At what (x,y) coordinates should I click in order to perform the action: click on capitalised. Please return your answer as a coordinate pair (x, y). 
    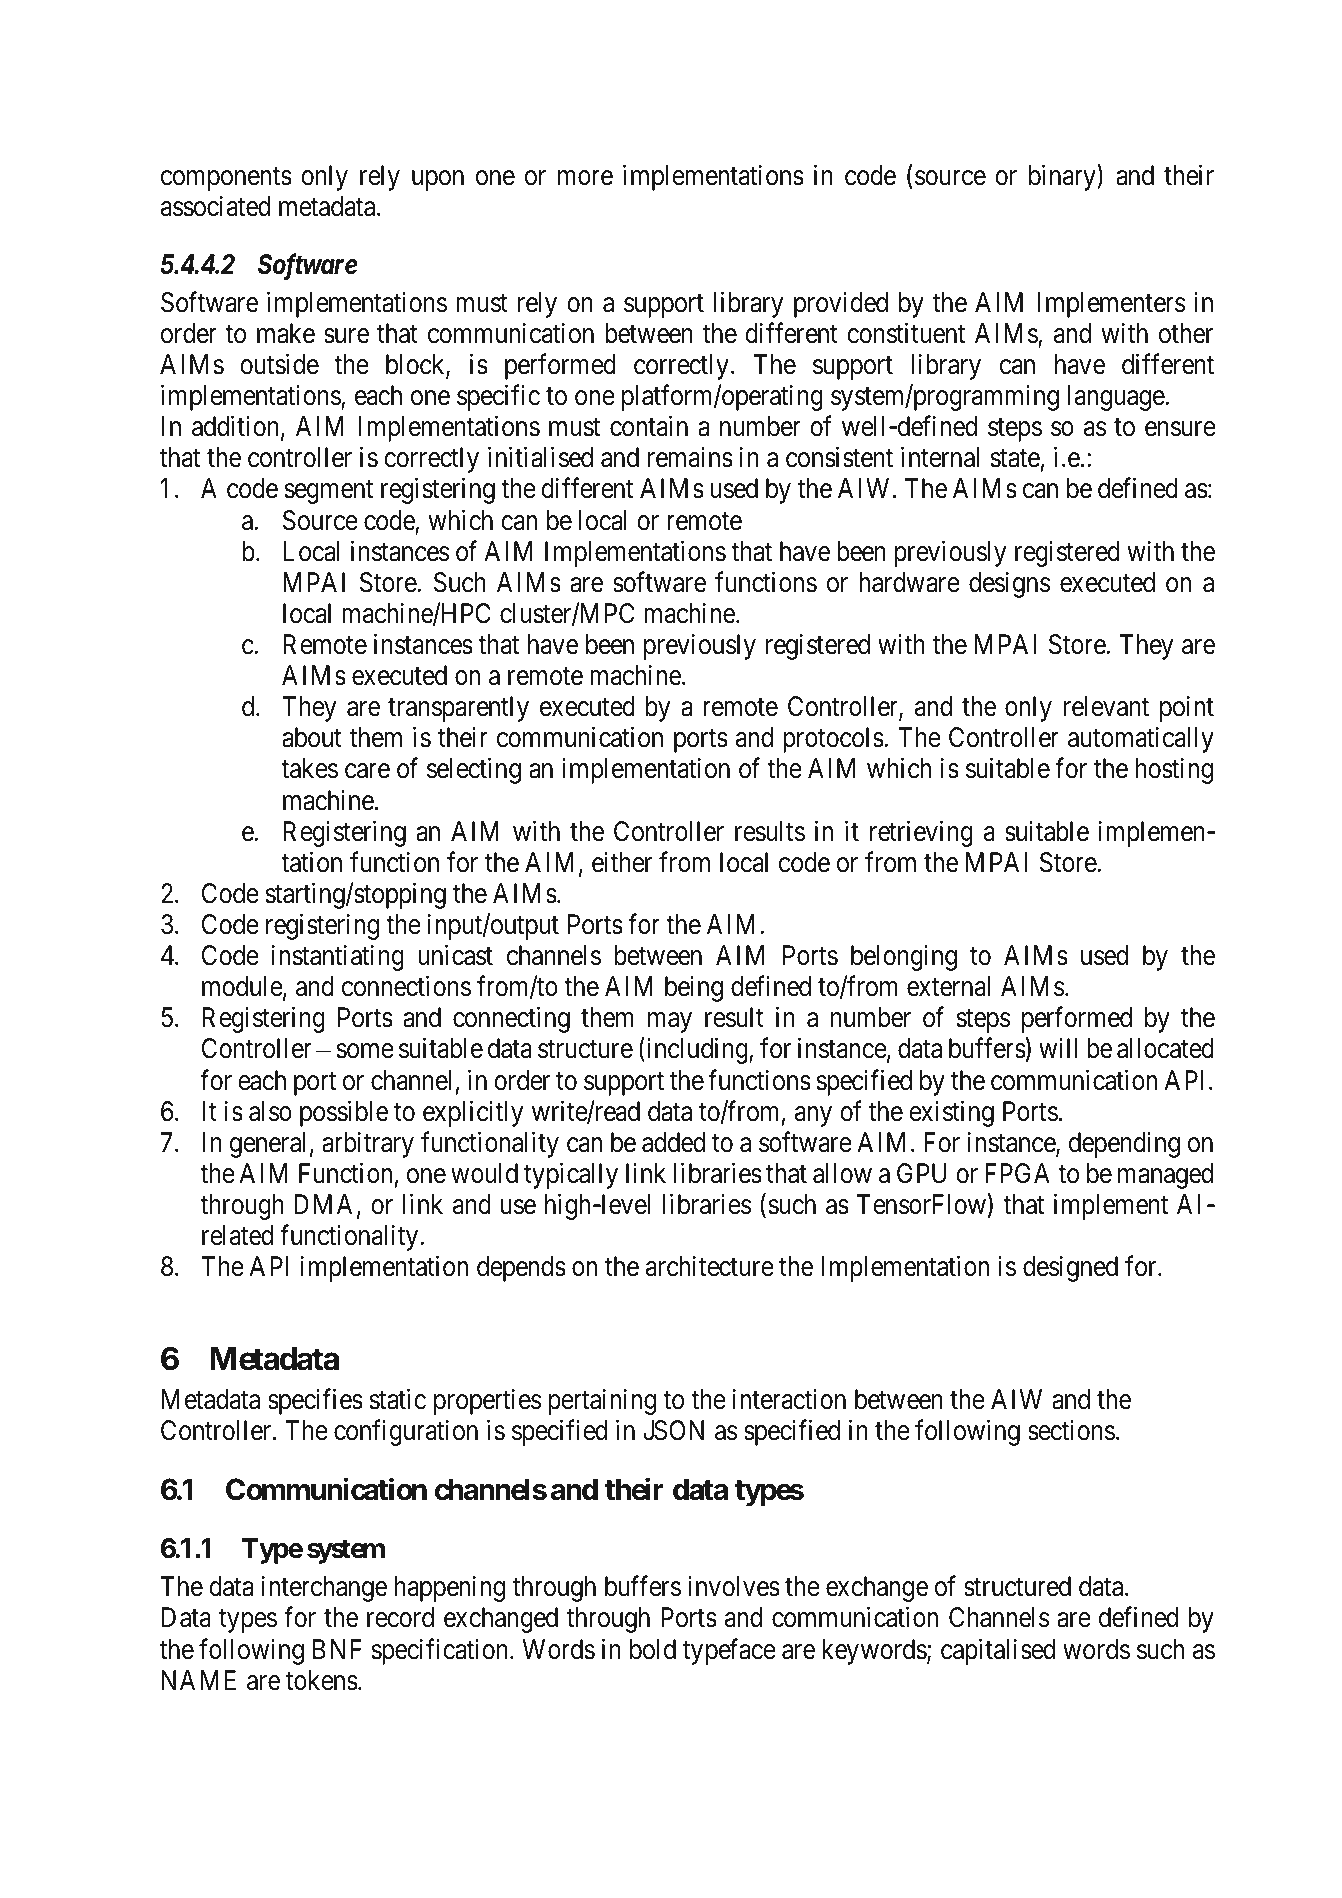
    Looking at the image, I should click on (998, 1651).
